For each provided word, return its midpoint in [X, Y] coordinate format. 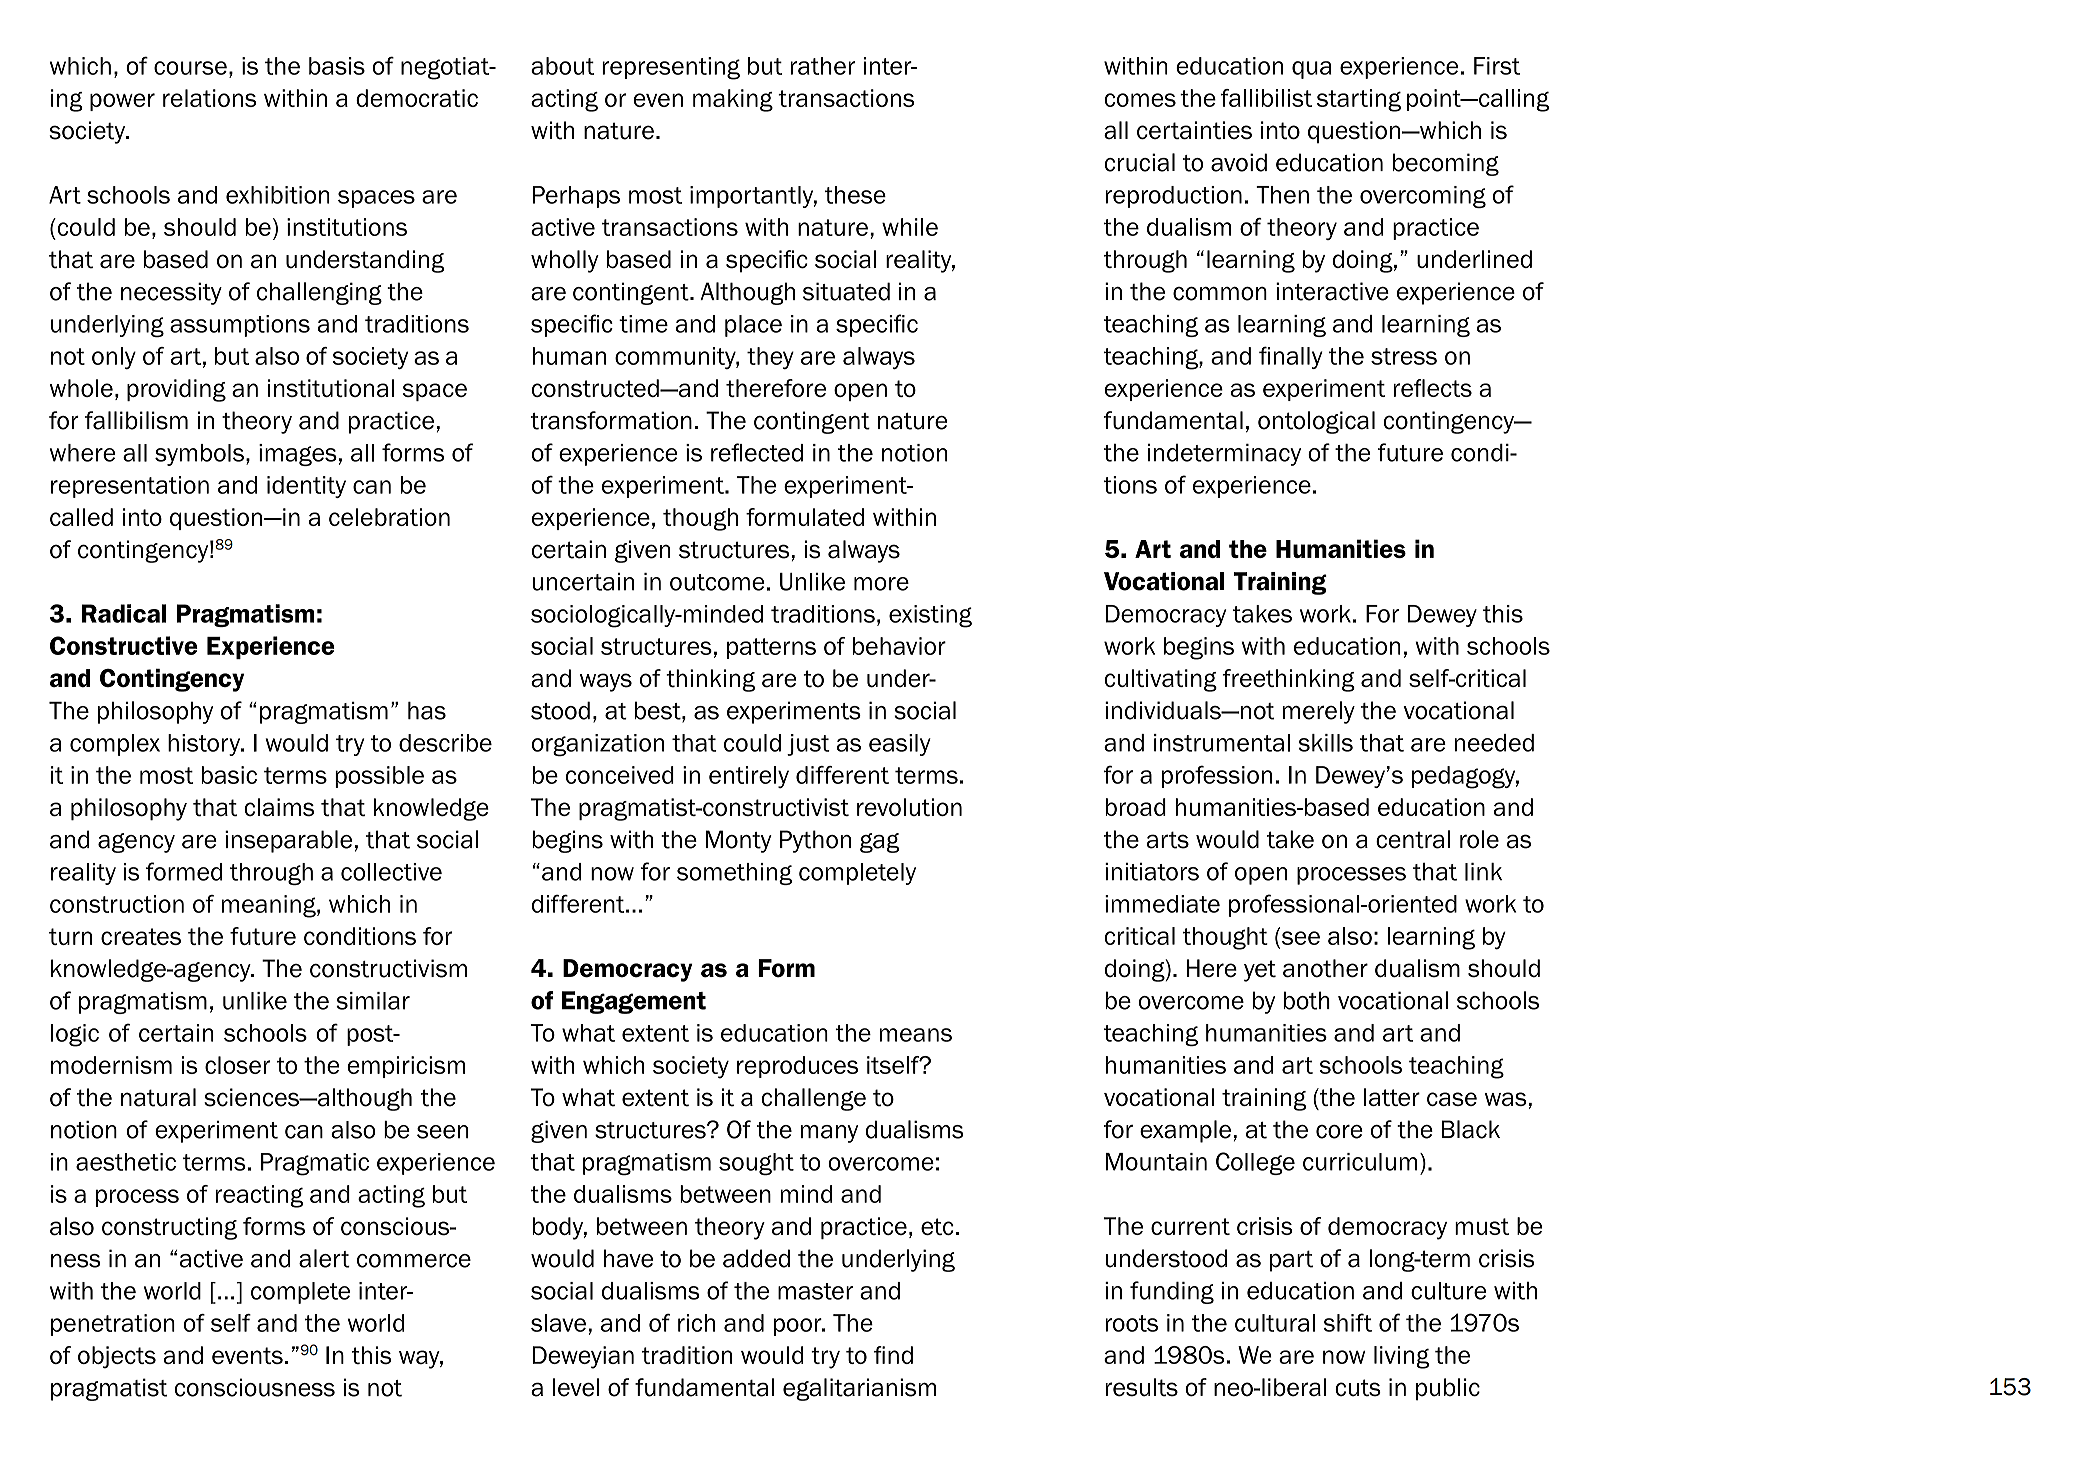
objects [117, 1357]
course [190, 68]
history [205, 745]
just [808, 745]
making [733, 100]
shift [1348, 1322]
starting [1359, 100]
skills [1325, 743]
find [893, 1355]
